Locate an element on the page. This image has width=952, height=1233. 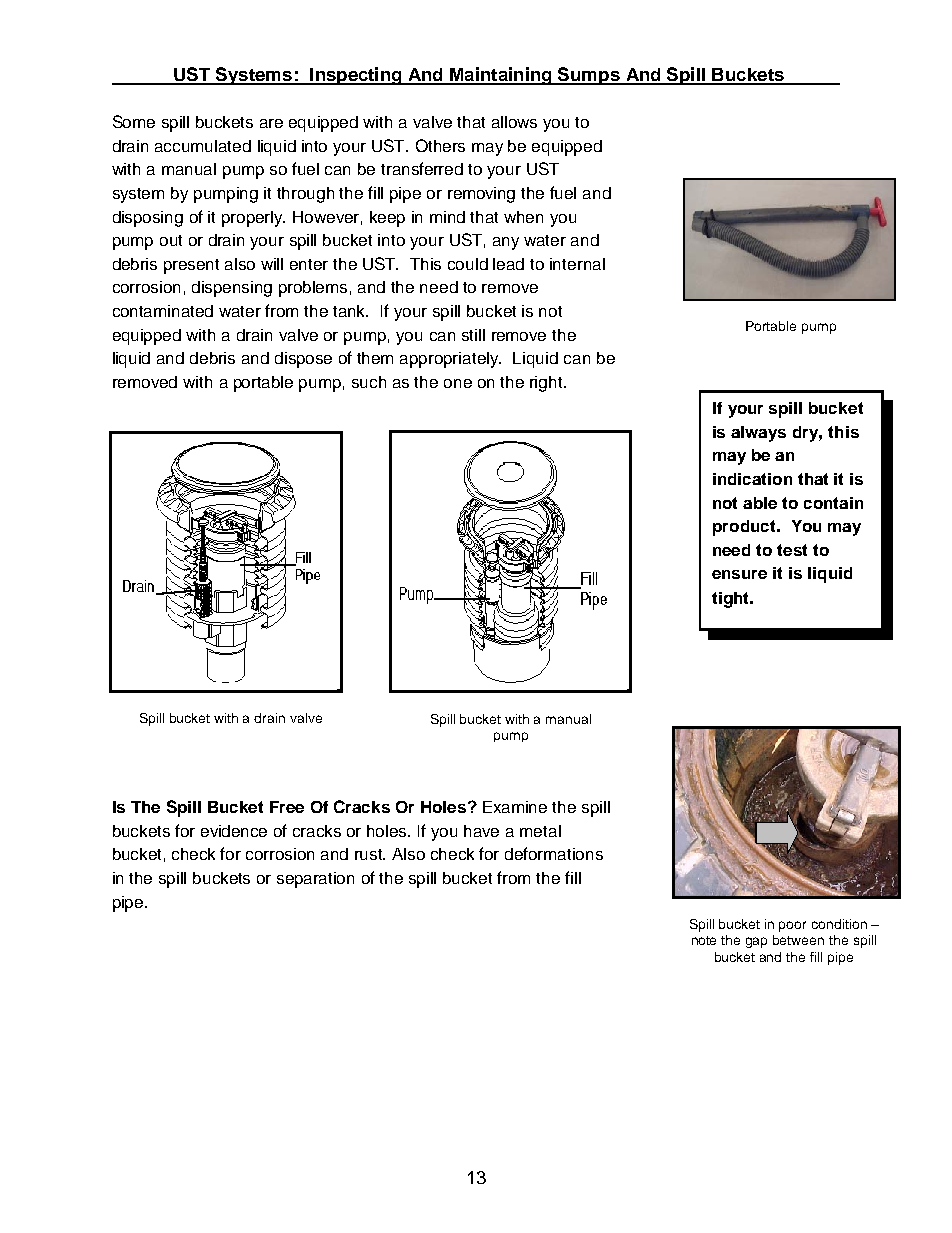
one is located at coordinates (458, 383).
